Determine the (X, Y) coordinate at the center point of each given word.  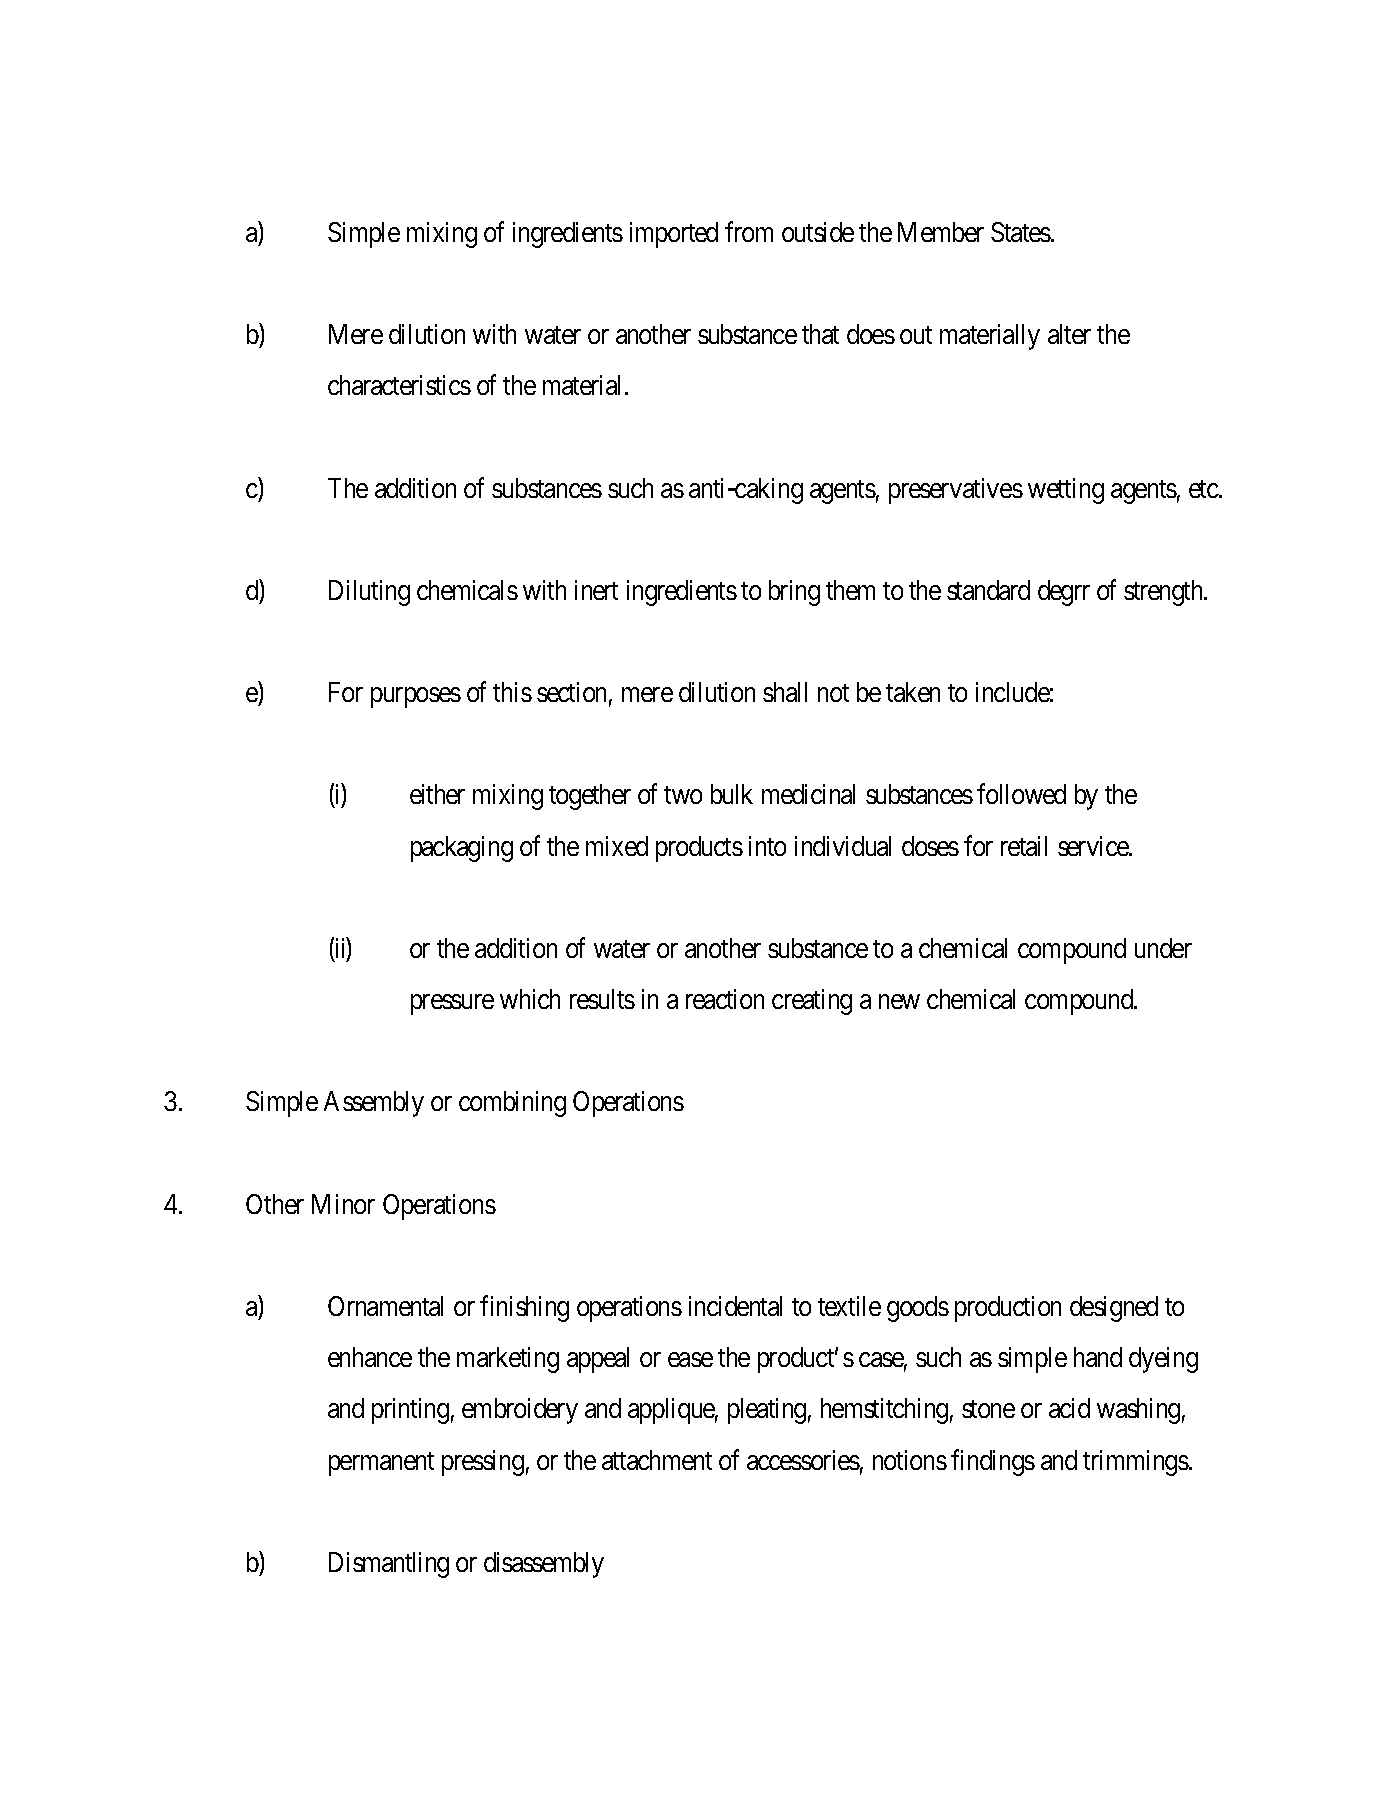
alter (1069, 334)
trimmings (1136, 1463)
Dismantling (389, 1565)
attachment (657, 1460)
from (749, 231)
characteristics (399, 385)
